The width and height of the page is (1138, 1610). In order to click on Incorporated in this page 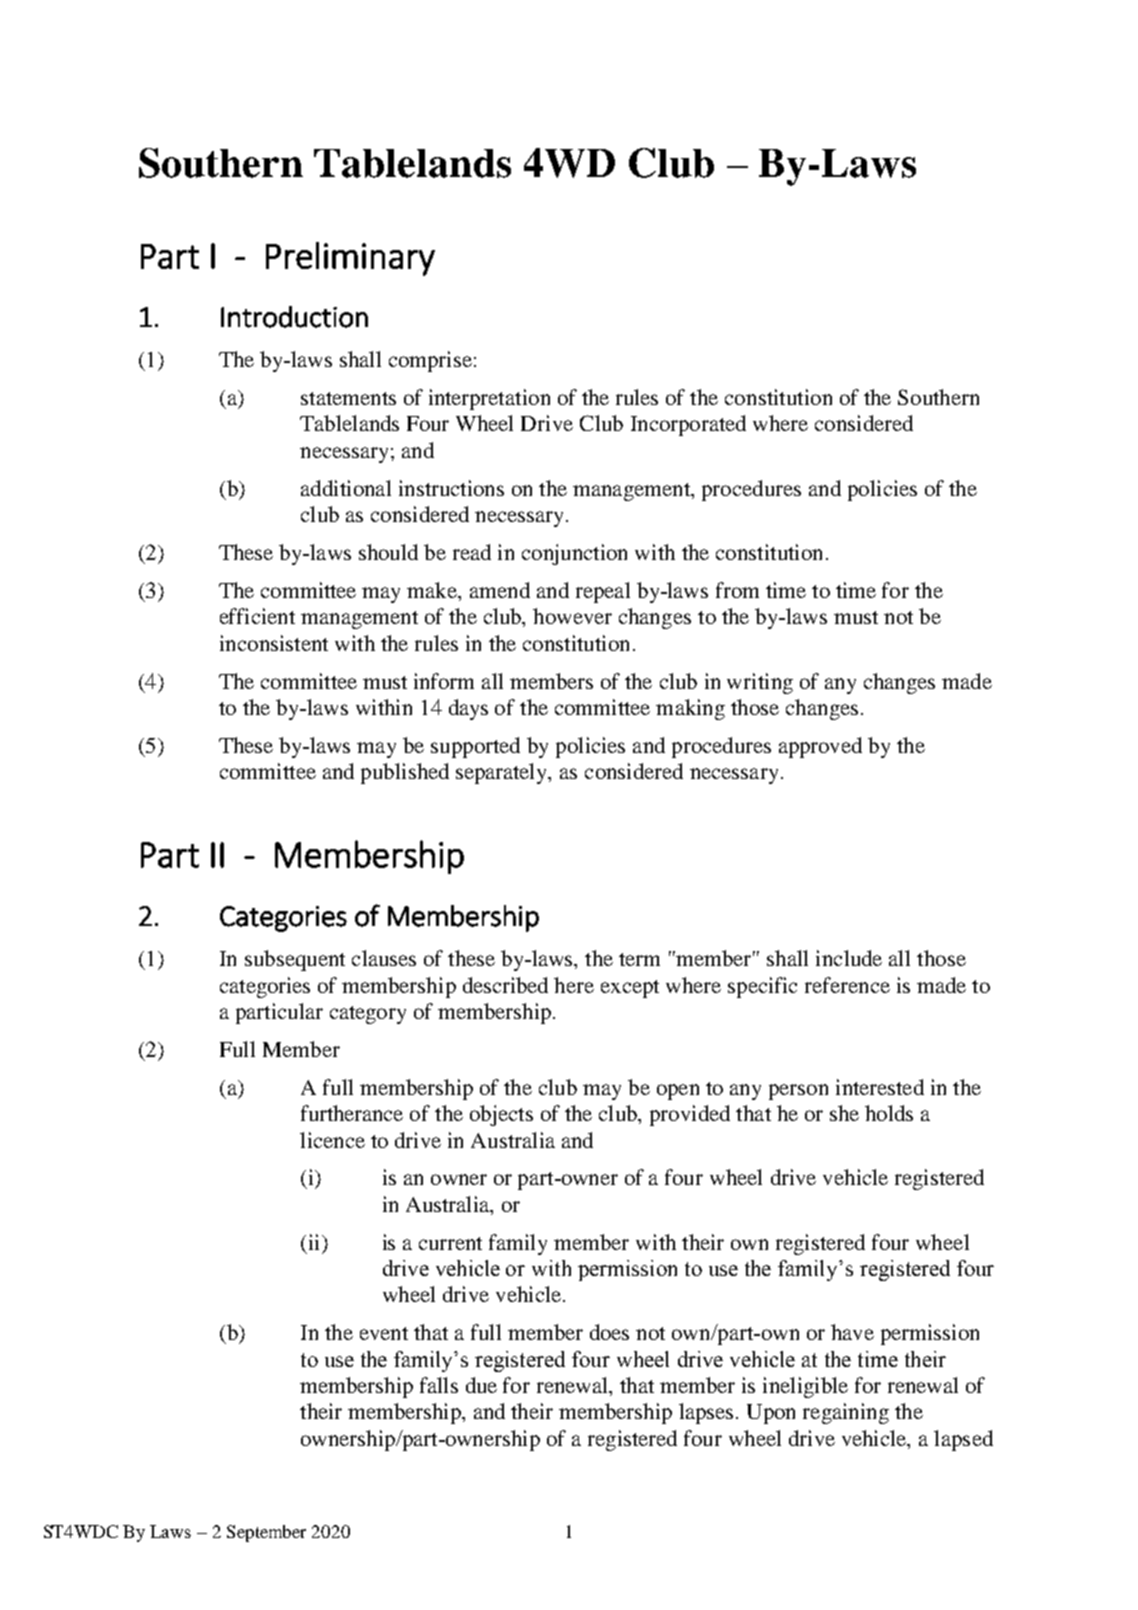, I will do `click(688, 425)`.
